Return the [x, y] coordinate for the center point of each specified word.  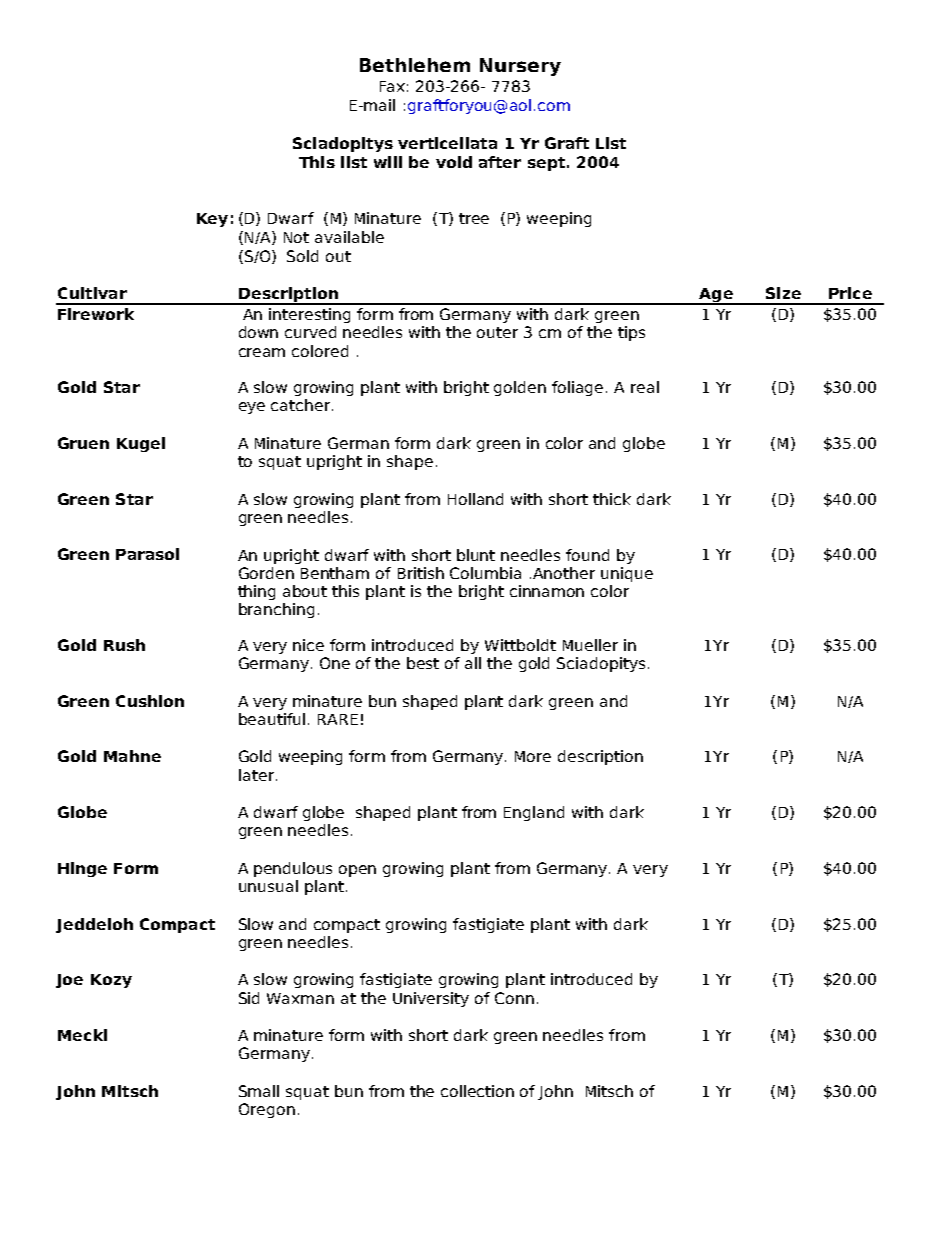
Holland [475, 499]
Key [212, 220]
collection [477, 1091]
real [645, 387]
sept [546, 164]
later [258, 775]
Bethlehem [415, 65]
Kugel [141, 444]
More [533, 756]
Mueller [590, 645]
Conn [514, 998]
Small [259, 1091]
